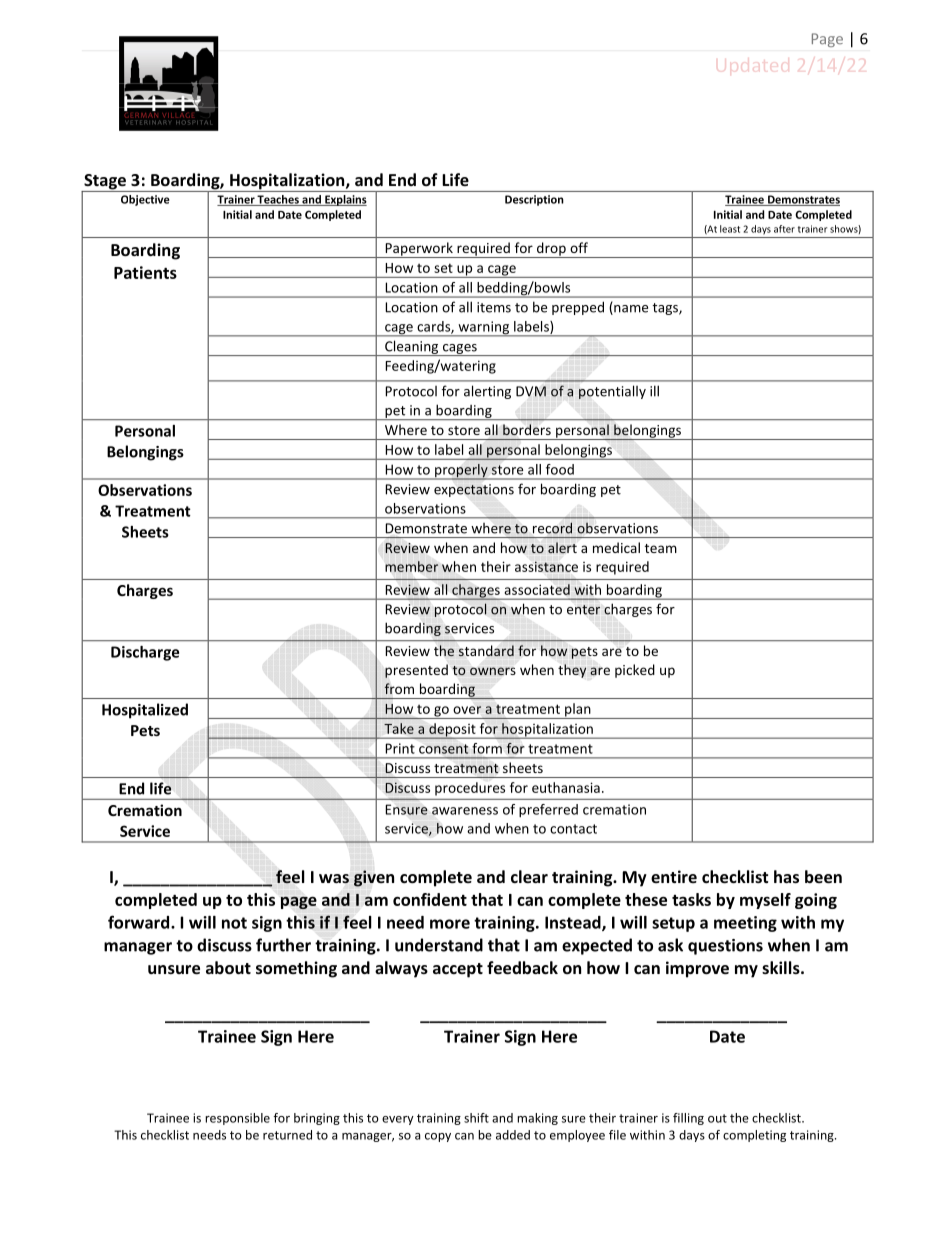  Describe the element at coordinates (486, 650) in the image. I see `standard` at that location.
